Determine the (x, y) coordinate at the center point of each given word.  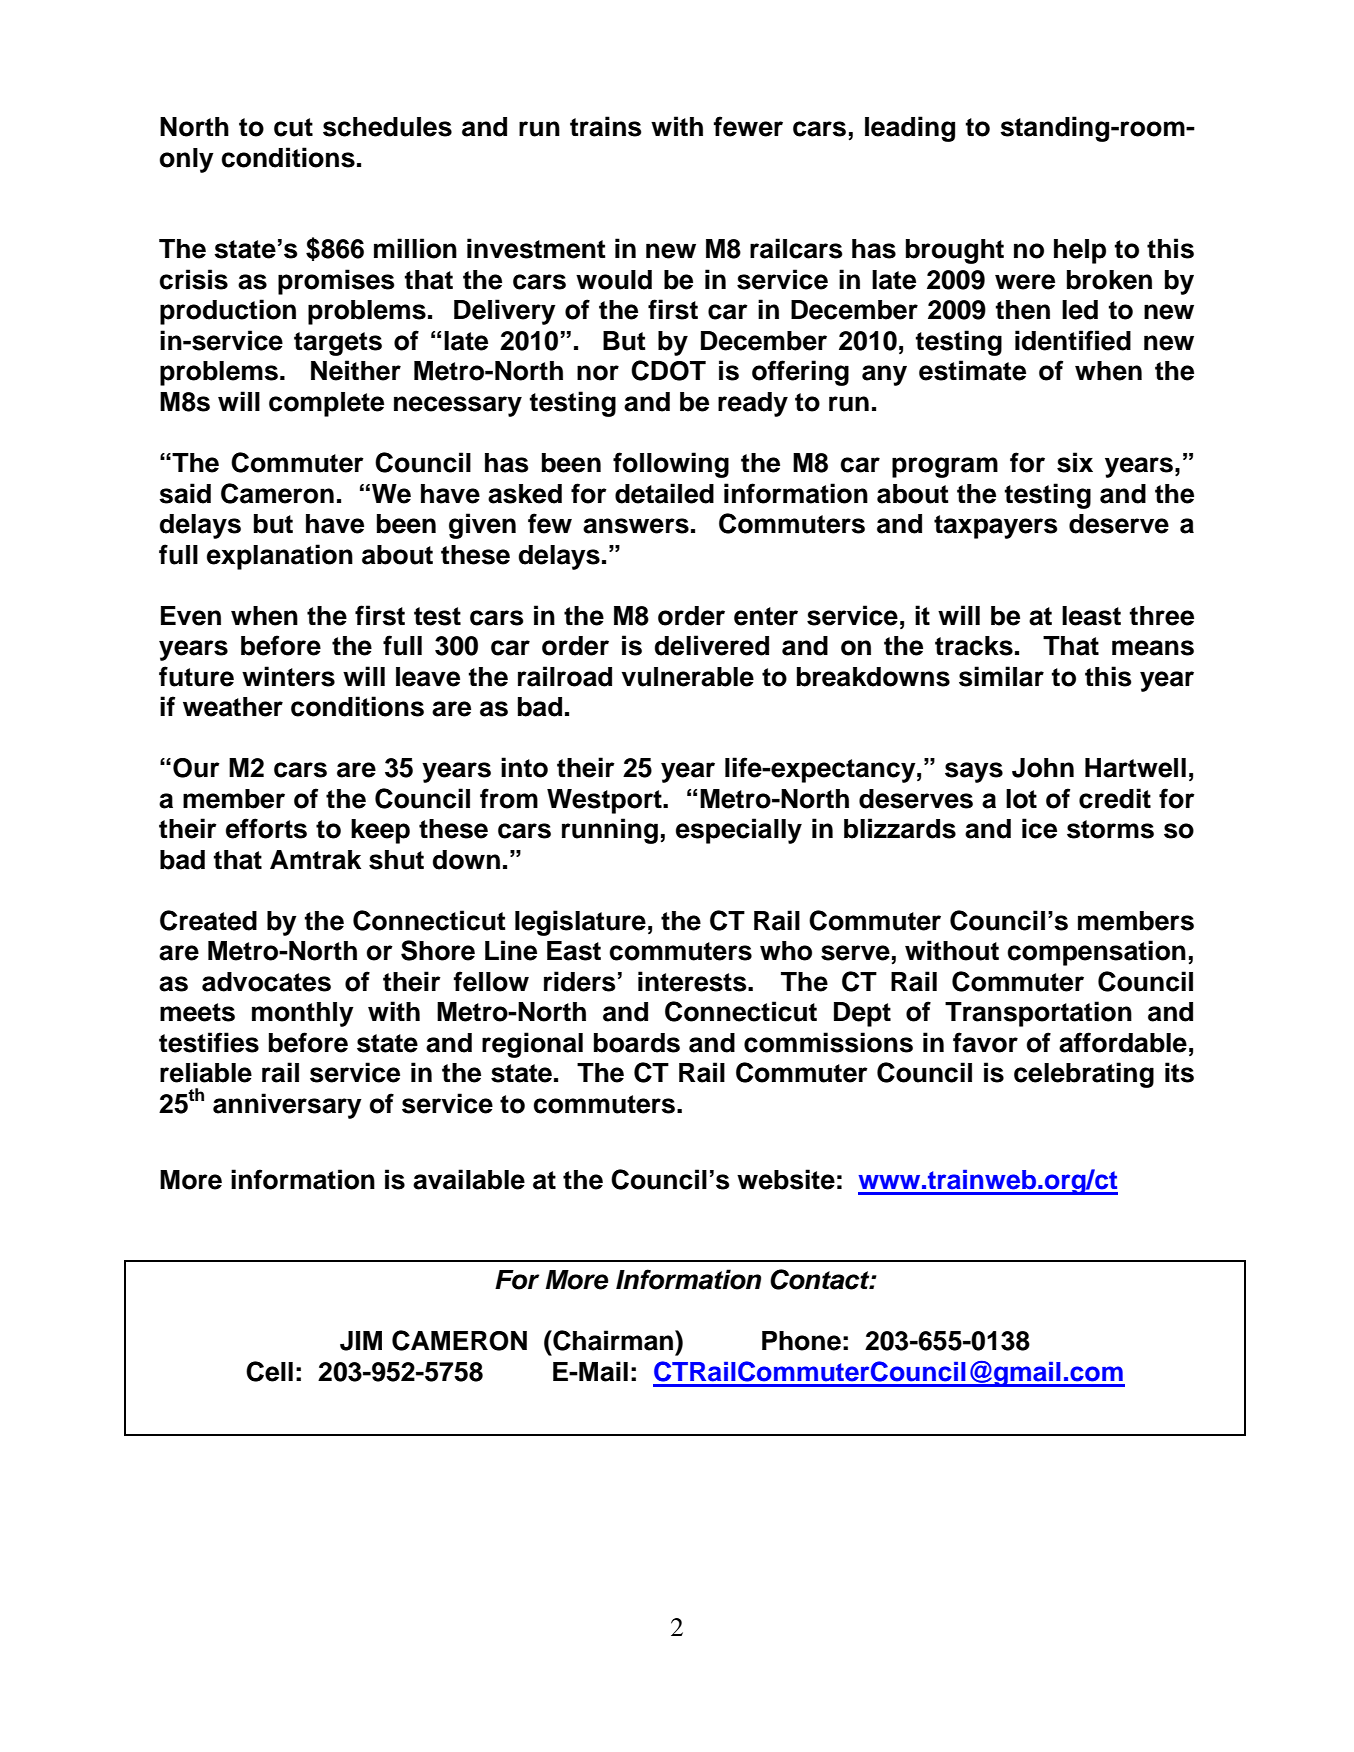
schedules (387, 127)
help (1080, 251)
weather (233, 707)
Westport (605, 801)
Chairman (613, 1340)
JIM (361, 1341)
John (1043, 768)
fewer (748, 126)
